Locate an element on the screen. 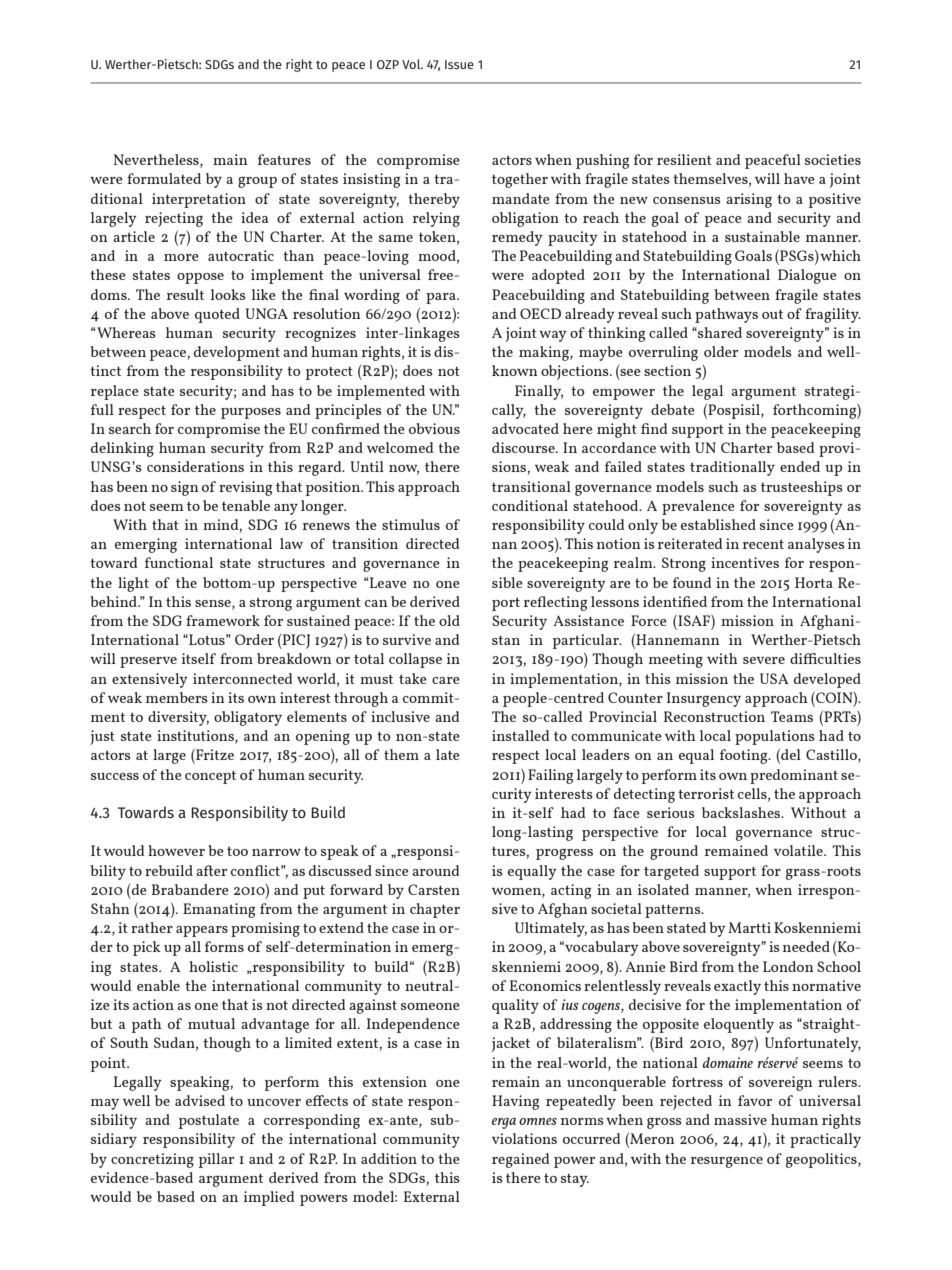  Carsten is located at coordinates (434, 889).
